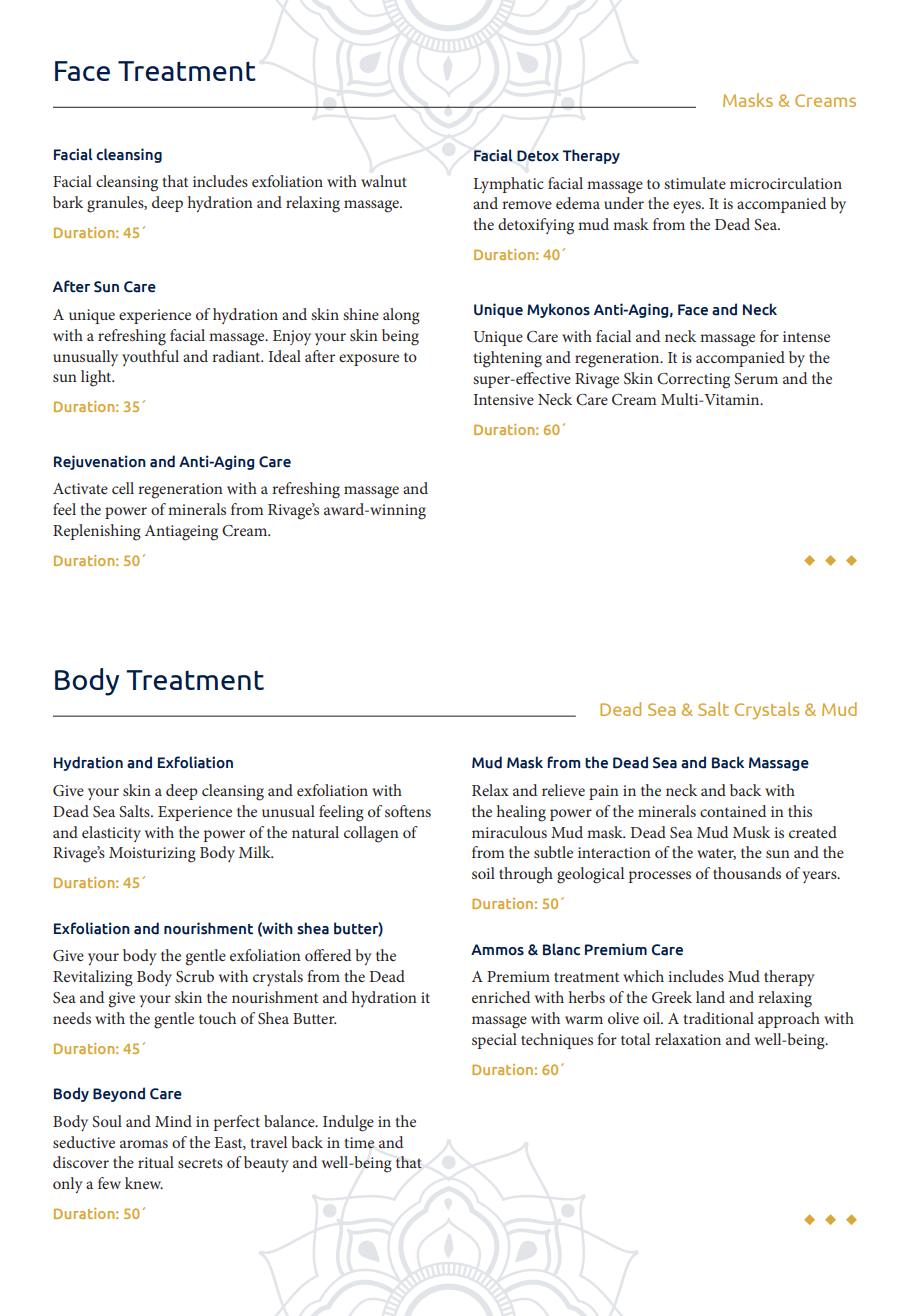 The height and width of the page is (1316, 907). I want to click on Correcting, so click(693, 381).
